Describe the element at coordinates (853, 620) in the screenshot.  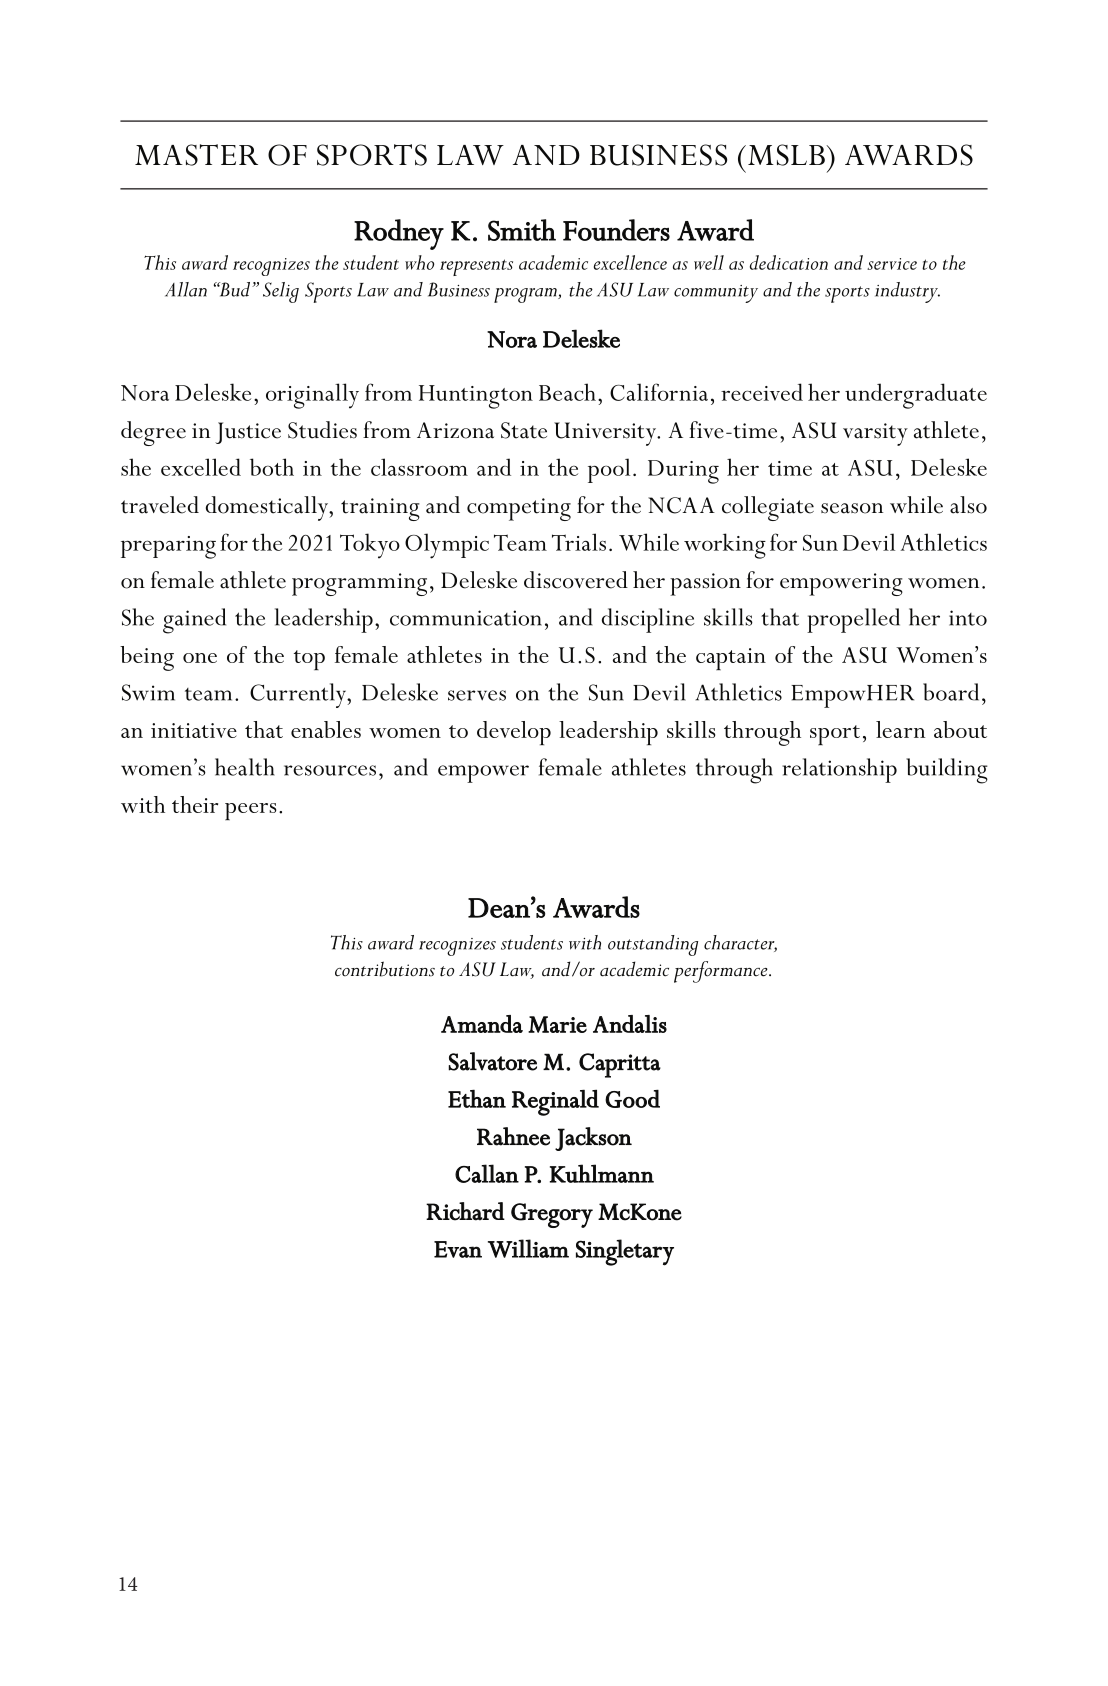
I see `propelled` at that location.
